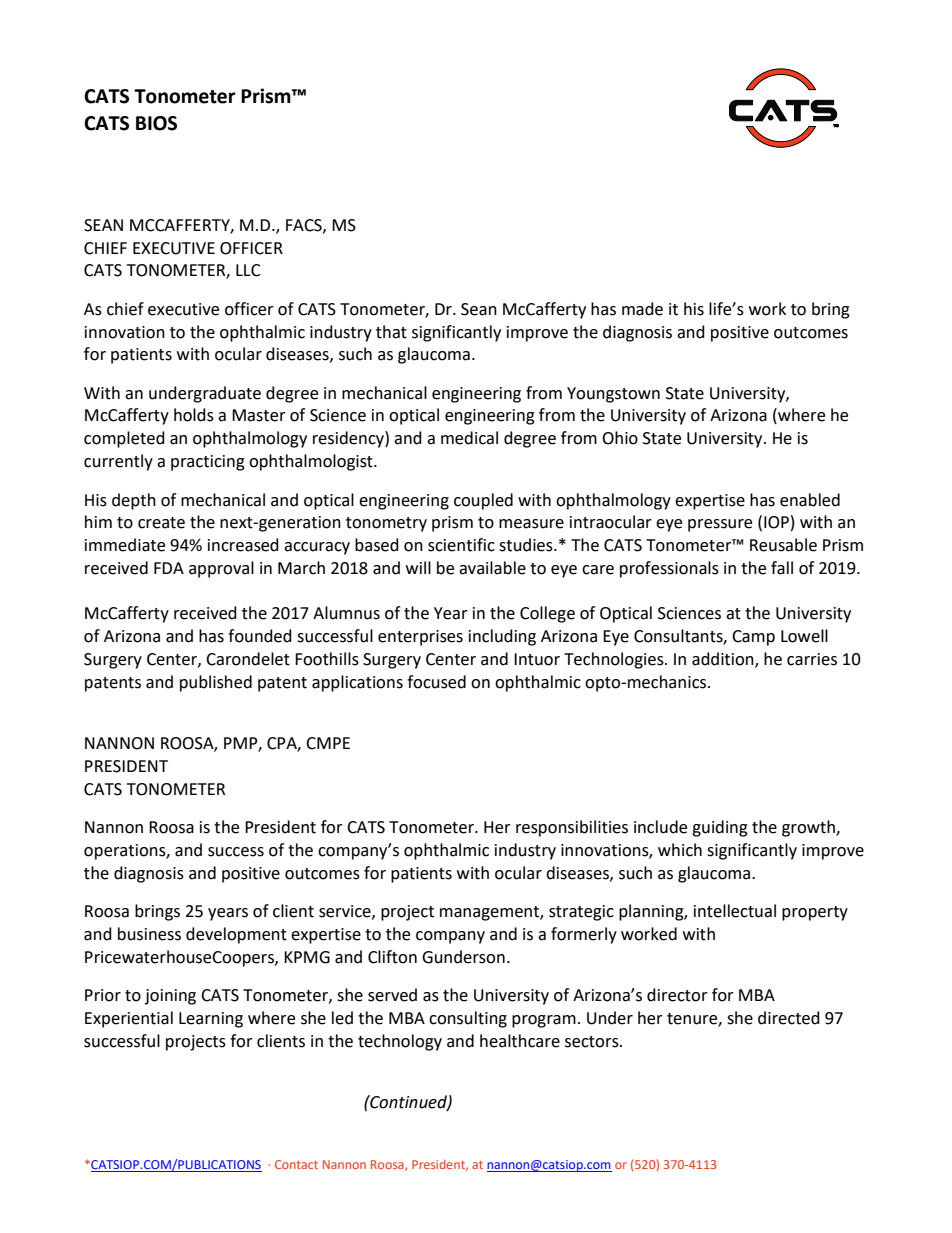  Describe the element at coordinates (789, 1018) in the document. I see `directed` at that location.
